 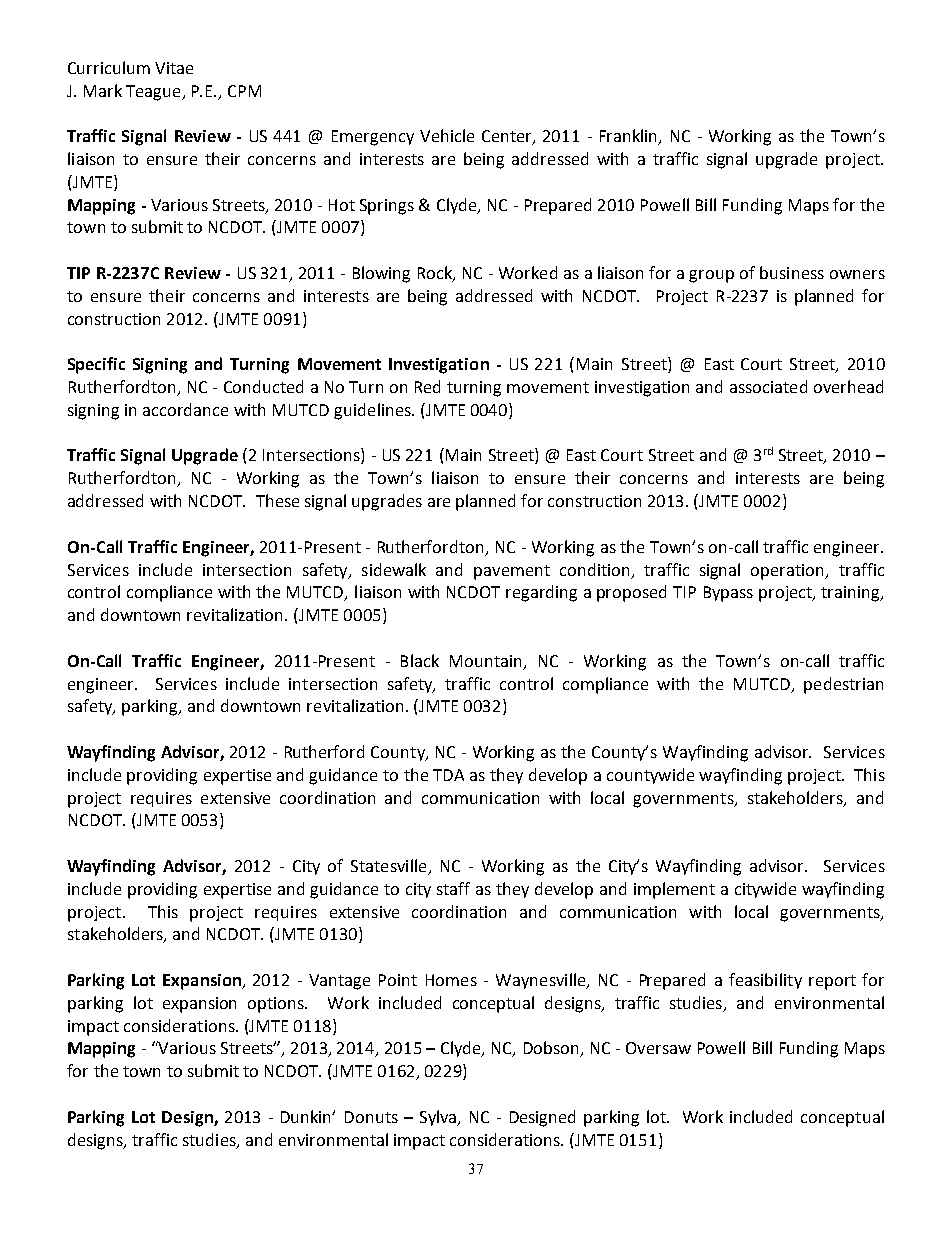 I want to click on Franklin, so click(x=630, y=137).
